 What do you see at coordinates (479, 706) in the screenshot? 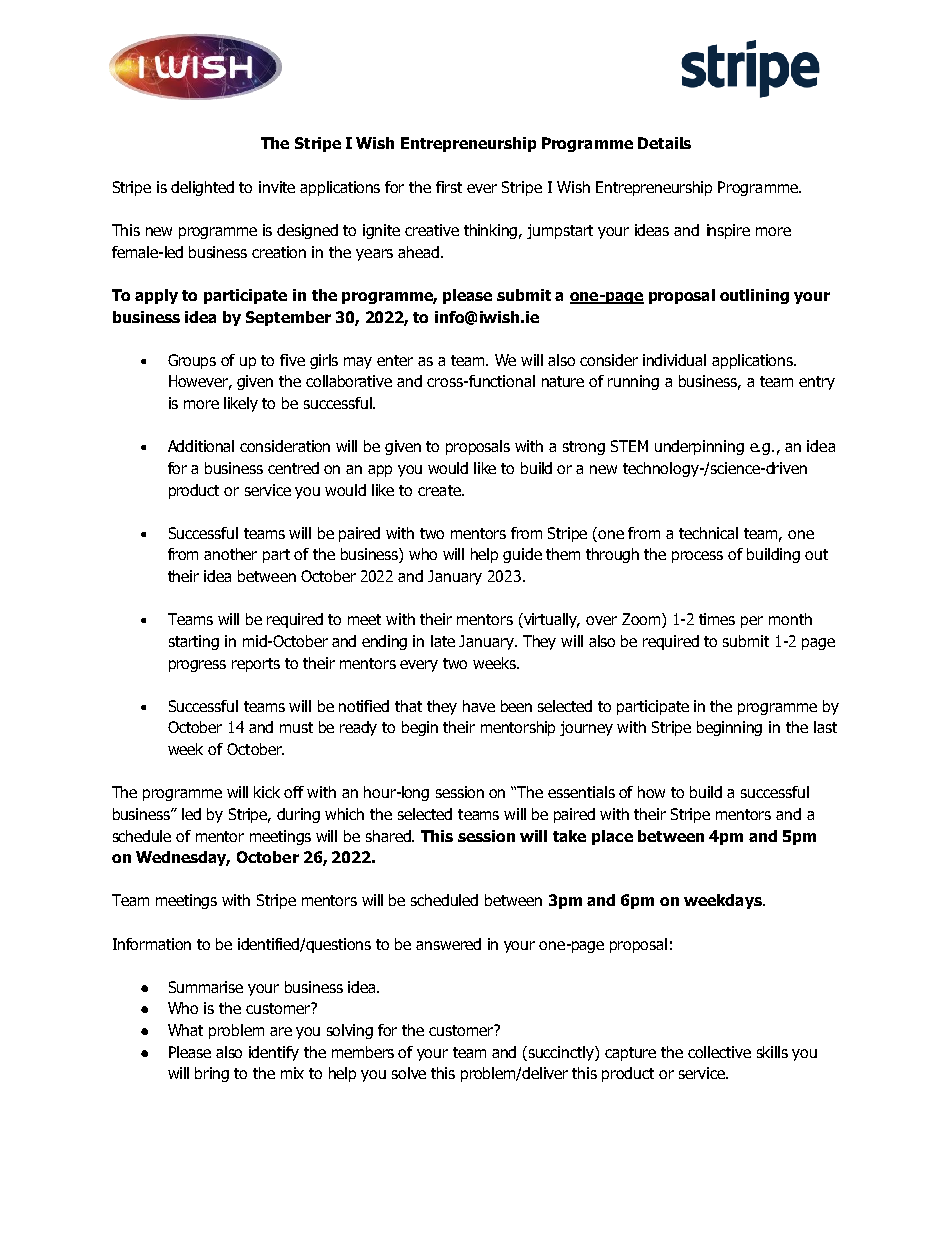
I see `have` at bounding box center [479, 706].
